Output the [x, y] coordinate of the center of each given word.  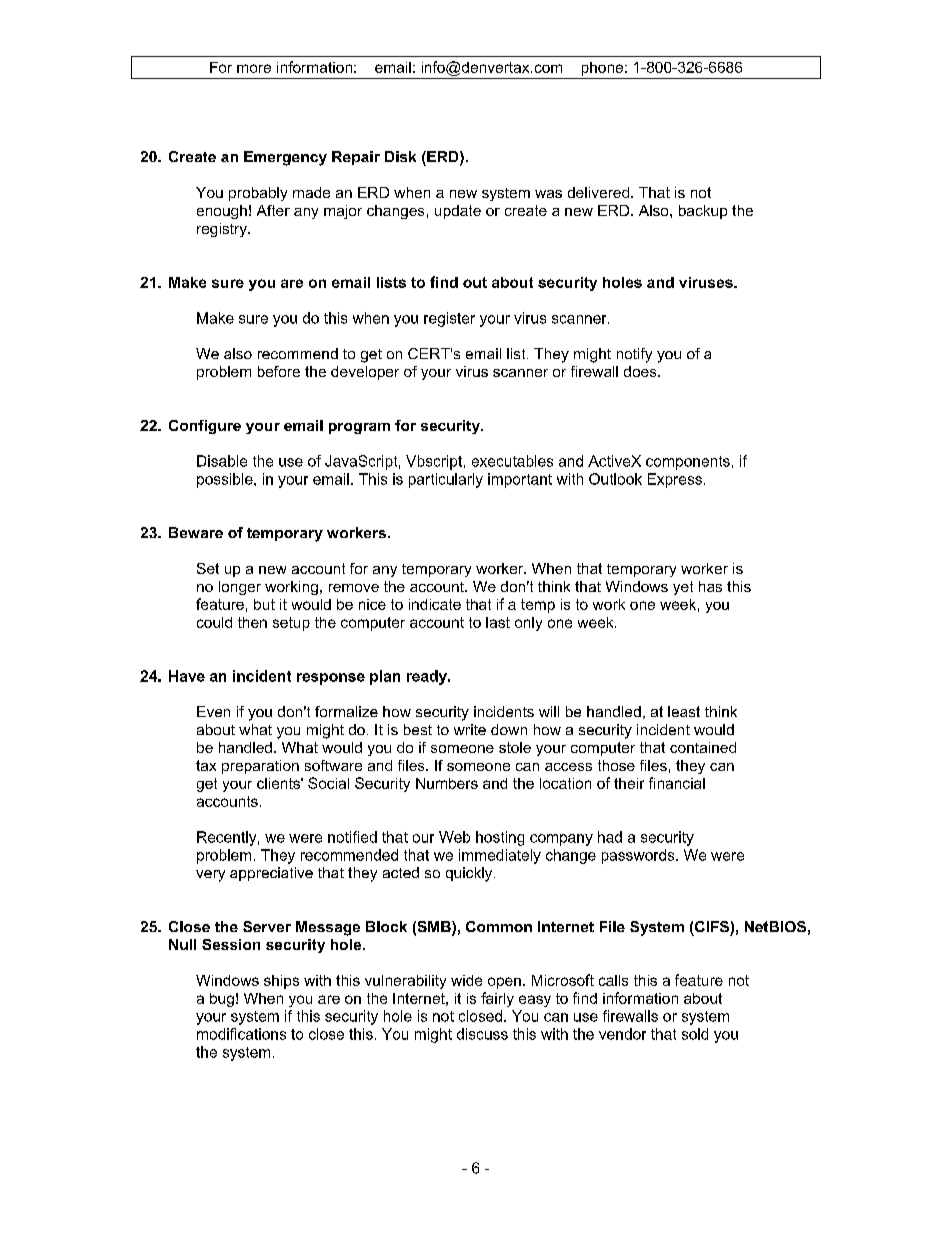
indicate [435, 604]
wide [466, 980]
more [254, 68]
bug [222, 1000]
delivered [598, 192]
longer [240, 588]
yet [683, 588]
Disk [400, 156]
